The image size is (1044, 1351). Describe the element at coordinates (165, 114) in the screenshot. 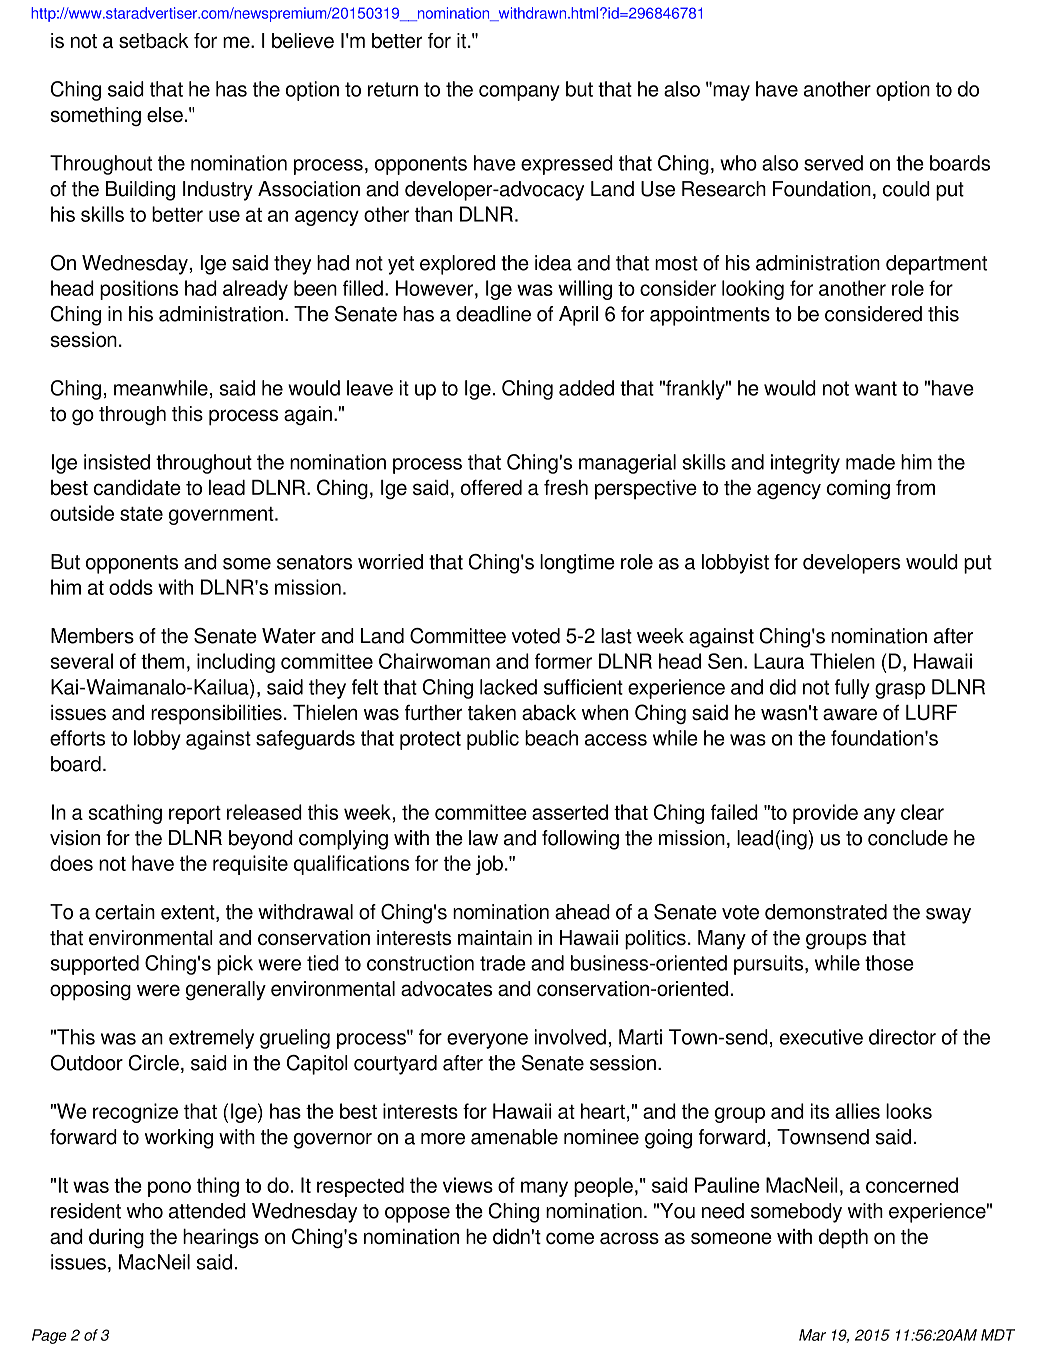

I see `else` at that location.
